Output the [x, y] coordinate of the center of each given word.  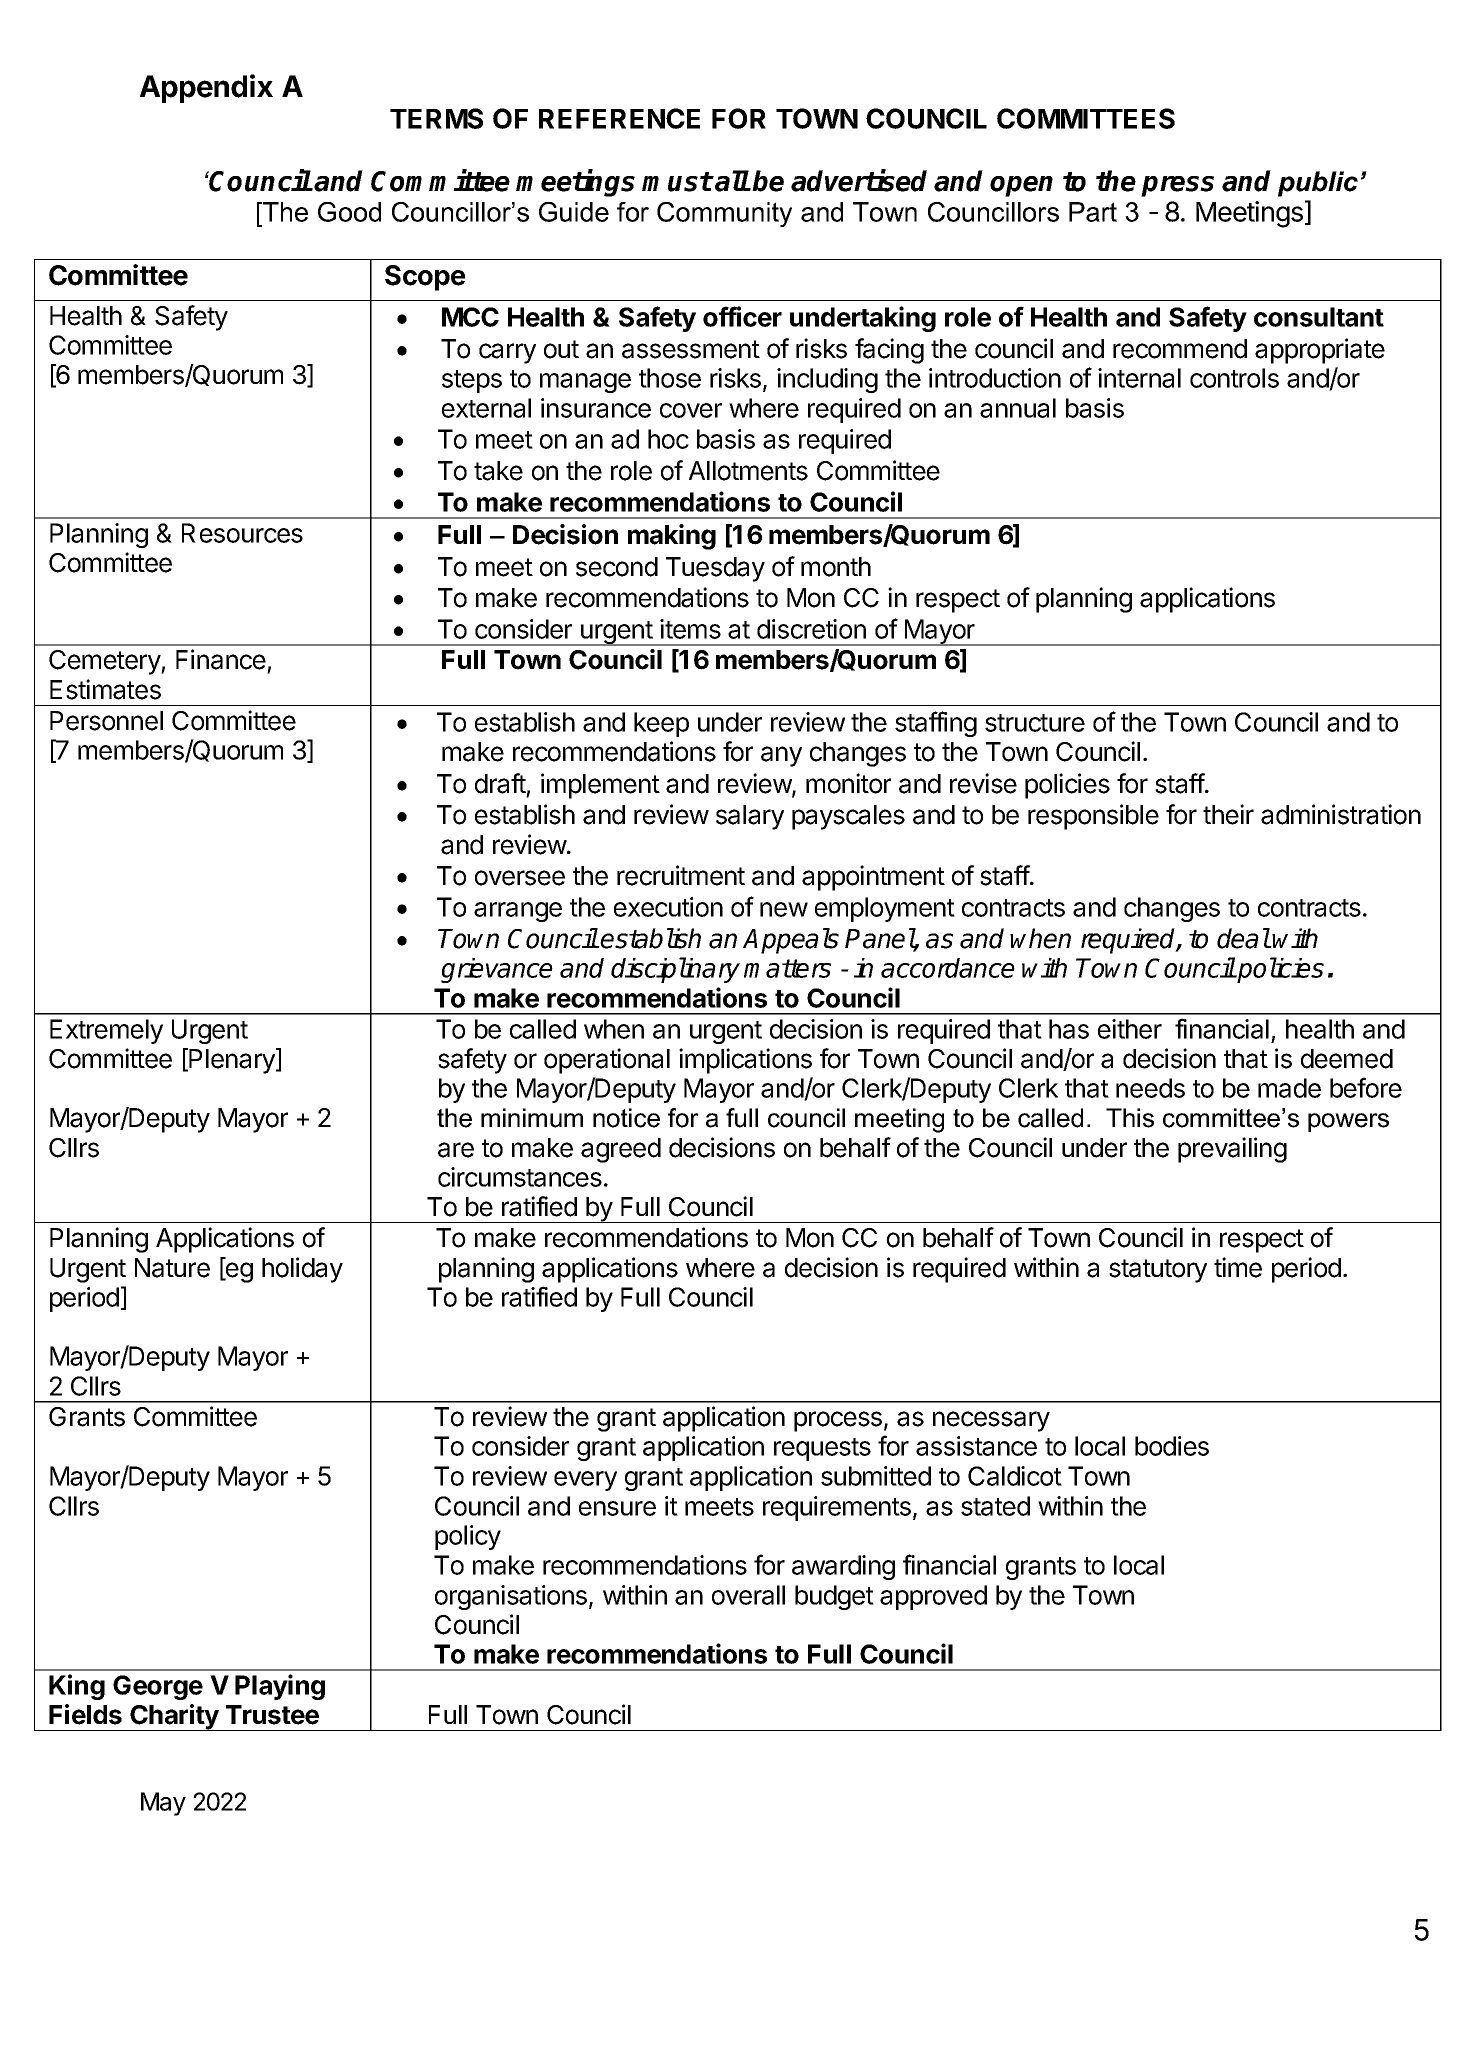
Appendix [206, 88]
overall [748, 1595]
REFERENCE [619, 118]
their [1228, 814]
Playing [280, 1687]
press [1177, 186]
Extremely [106, 1031]
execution [668, 907]
